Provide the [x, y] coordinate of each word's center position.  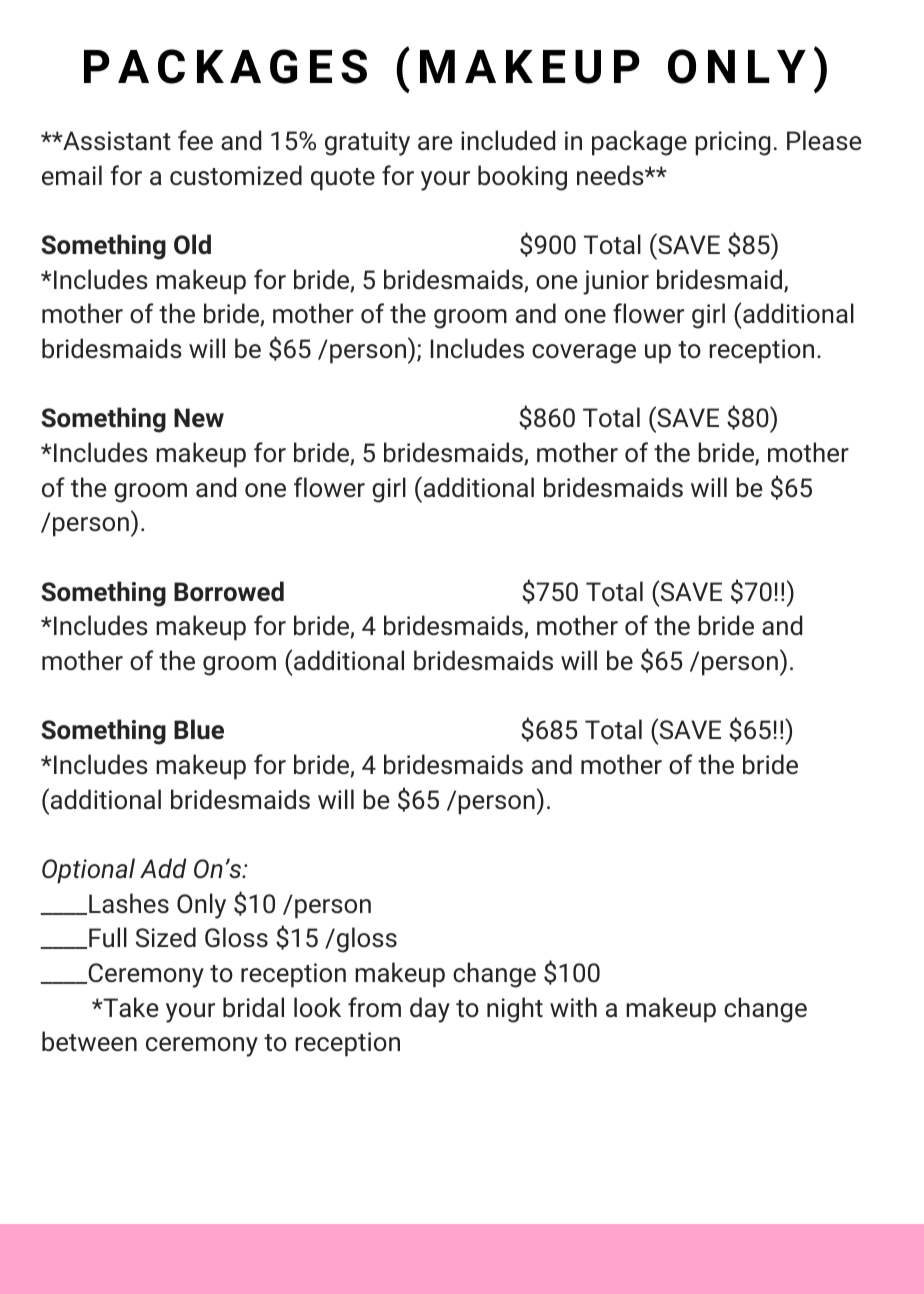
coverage [584, 354]
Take [129, 1007]
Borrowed [229, 591]
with [573, 1007]
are [435, 143]
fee [195, 140]
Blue [199, 729]
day [430, 1010]
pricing [733, 143]
